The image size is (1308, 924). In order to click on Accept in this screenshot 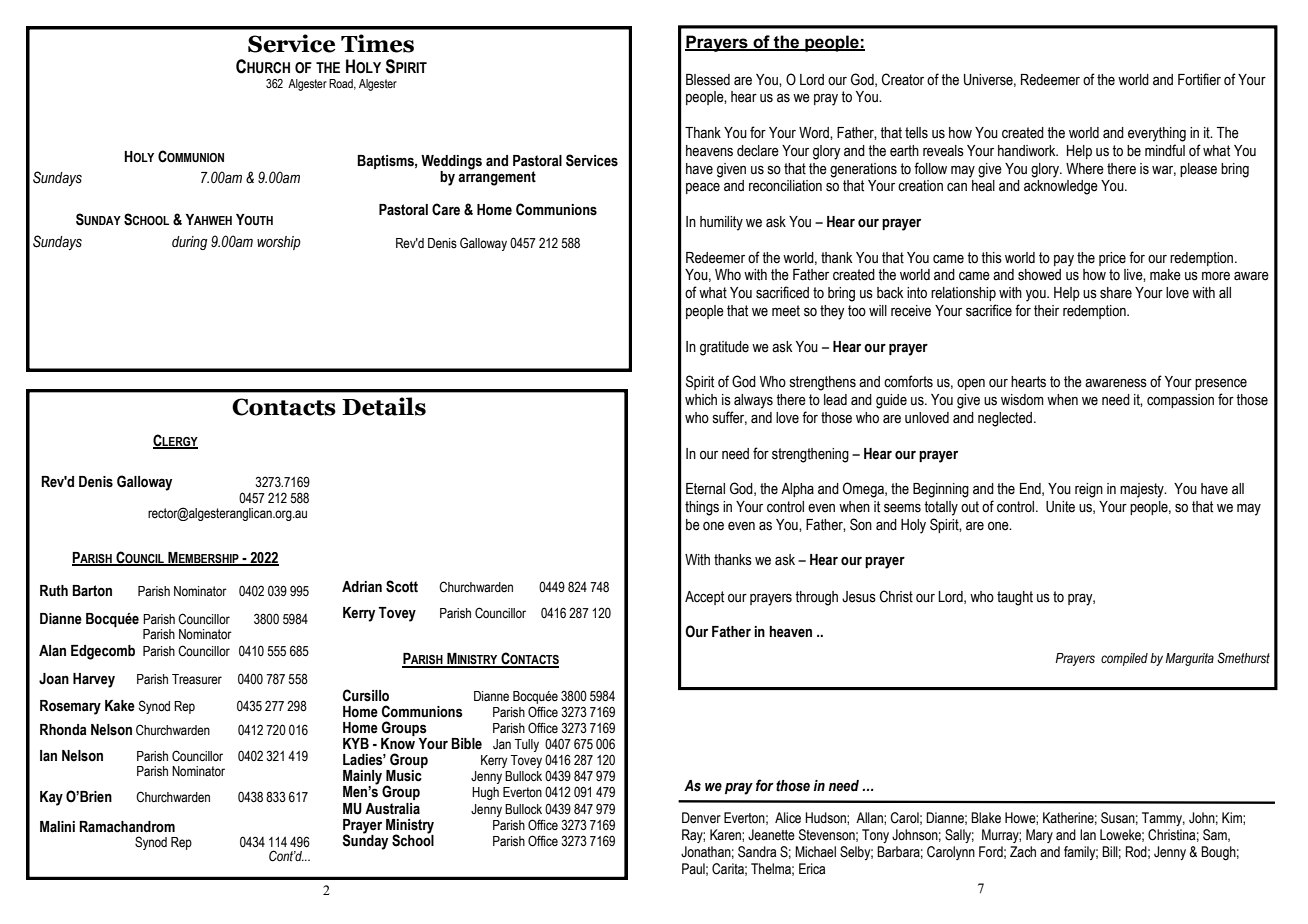, I will do `click(704, 598)`.
